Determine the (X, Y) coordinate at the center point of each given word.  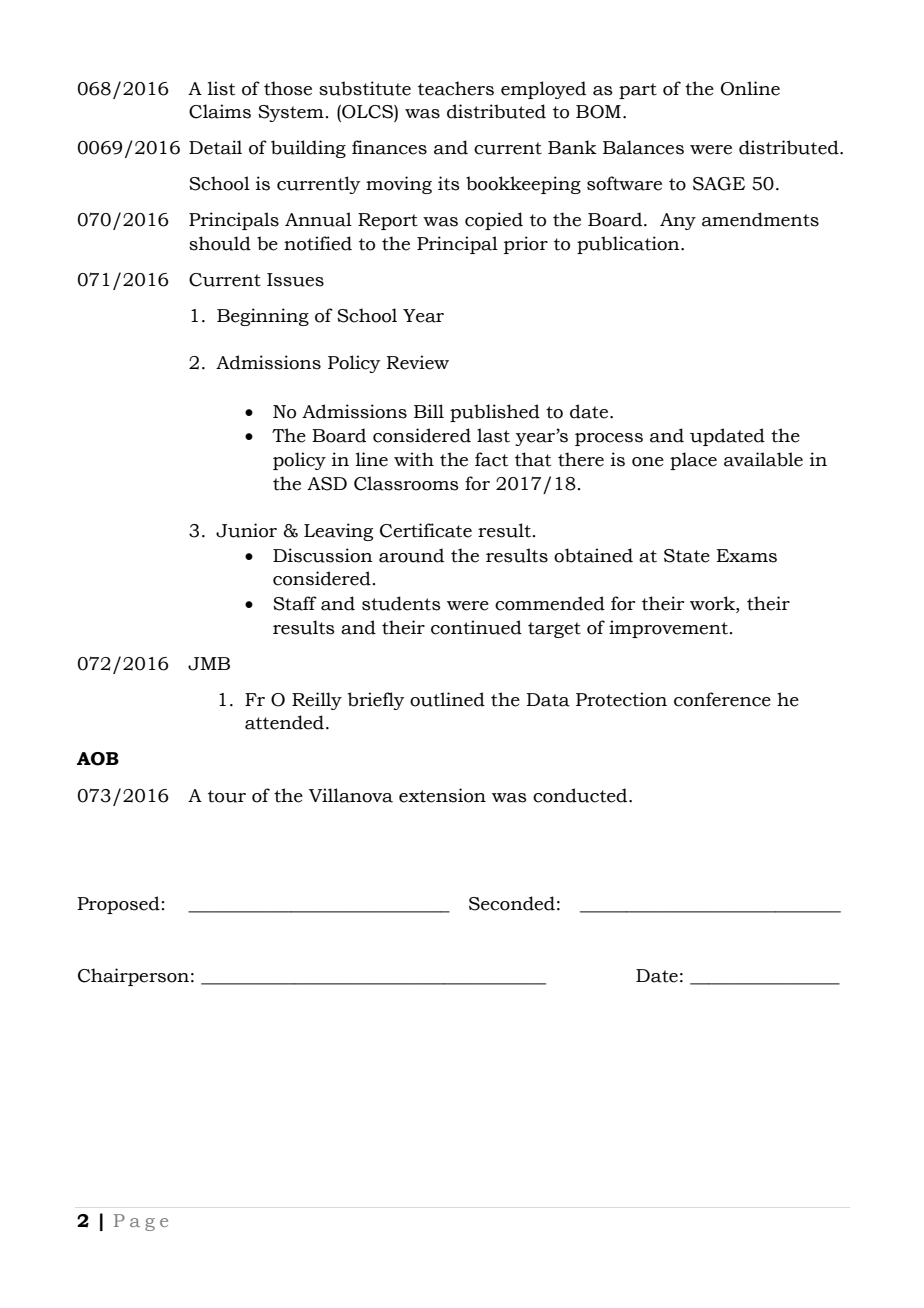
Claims (220, 111)
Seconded (512, 903)
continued (476, 627)
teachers (456, 88)
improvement (668, 629)
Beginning (263, 317)
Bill (429, 411)
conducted (581, 795)
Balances (643, 147)
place (693, 461)
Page (141, 1222)
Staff (295, 603)
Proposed (118, 905)
